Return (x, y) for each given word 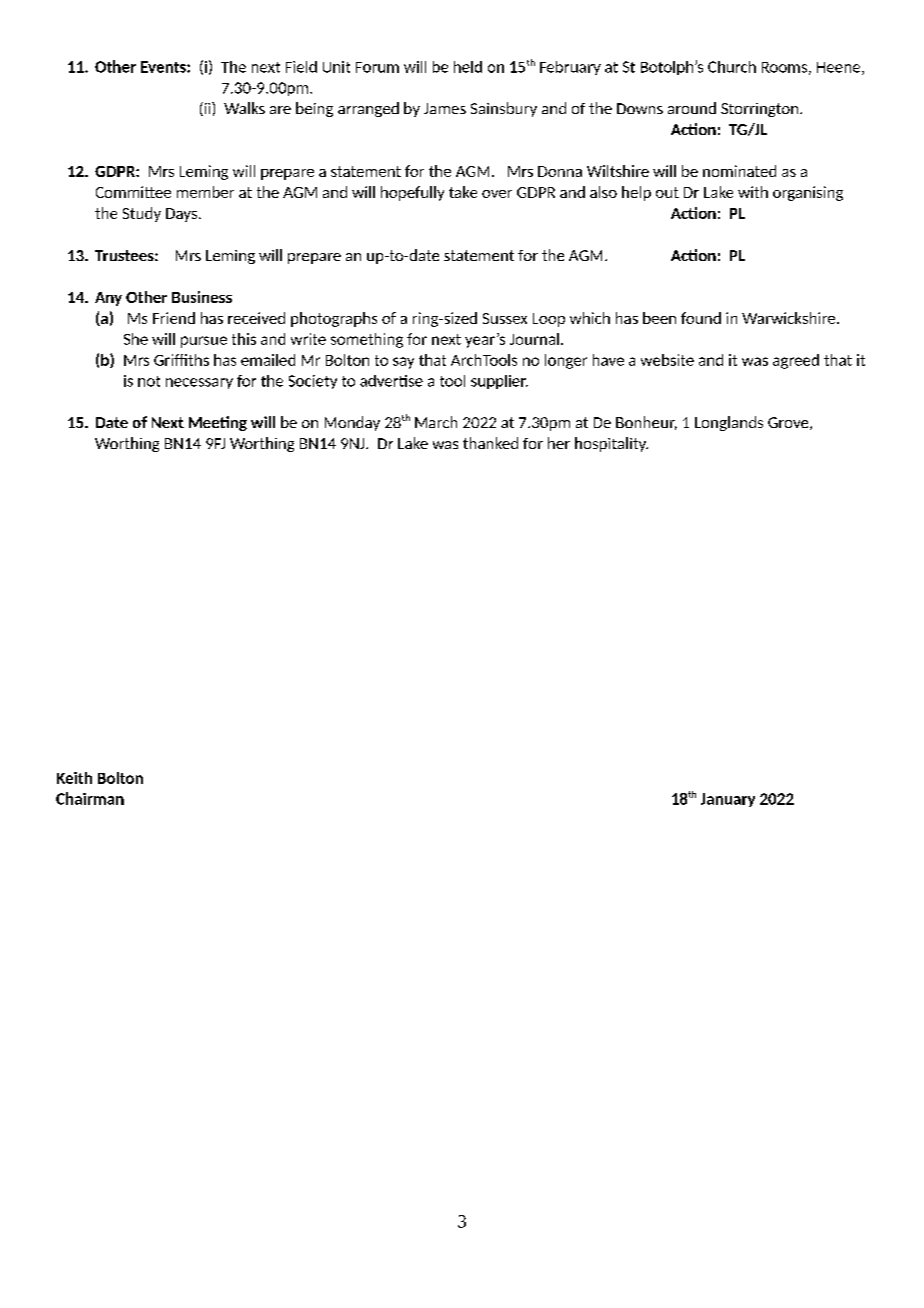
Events (164, 67)
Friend (174, 318)
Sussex (505, 318)
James (445, 108)
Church (732, 67)
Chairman (90, 798)
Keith (74, 778)
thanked (490, 443)
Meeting (218, 423)
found (701, 318)
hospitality (611, 444)
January (728, 800)
